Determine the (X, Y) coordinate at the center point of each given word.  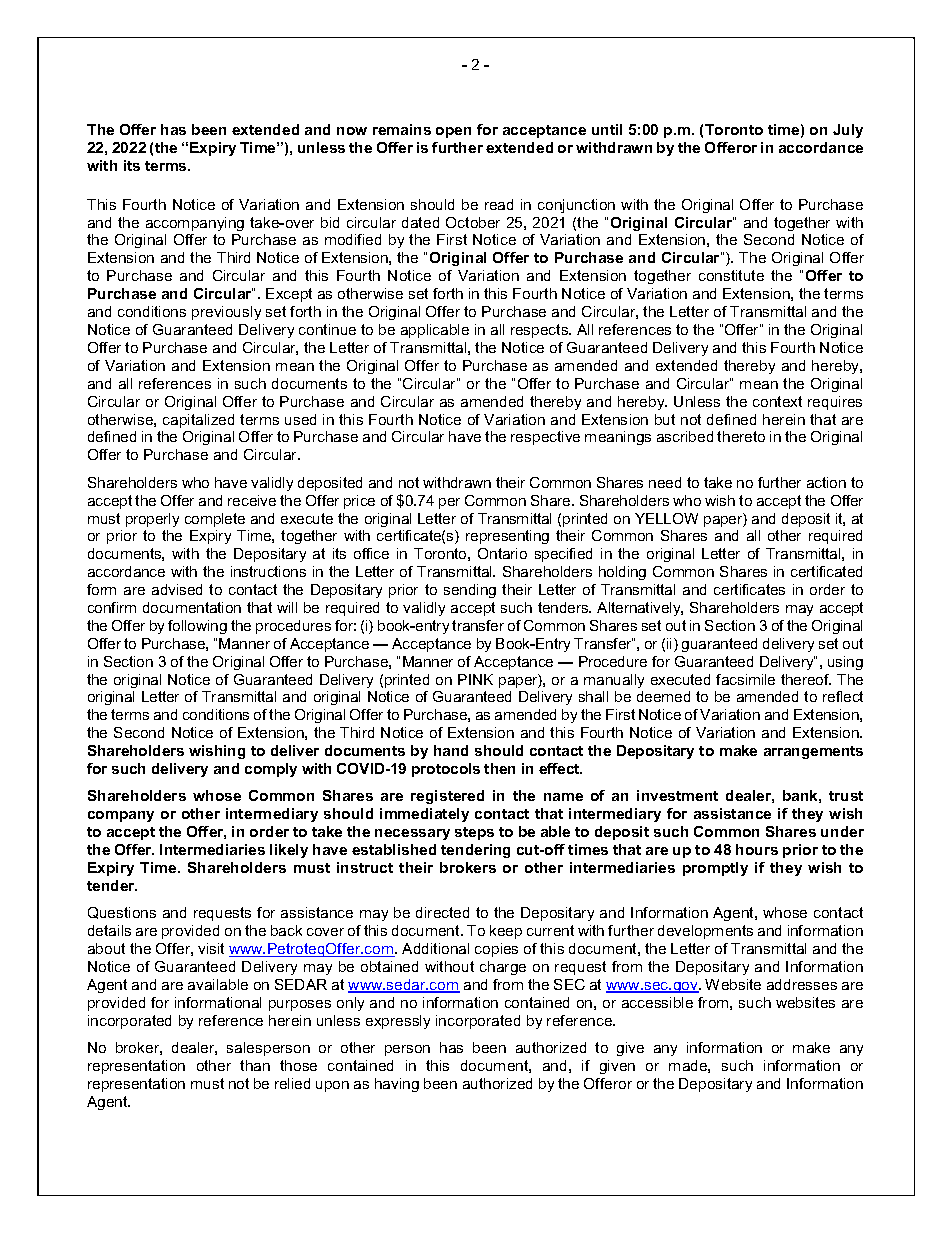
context (777, 401)
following (197, 627)
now (352, 131)
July (848, 131)
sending (470, 591)
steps (474, 833)
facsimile (745, 679)
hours (757, 849)
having (397, 1085)
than (255, 1065)
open (453, 132)
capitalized (198, 421)
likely (289, 851)
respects (541, 331)
